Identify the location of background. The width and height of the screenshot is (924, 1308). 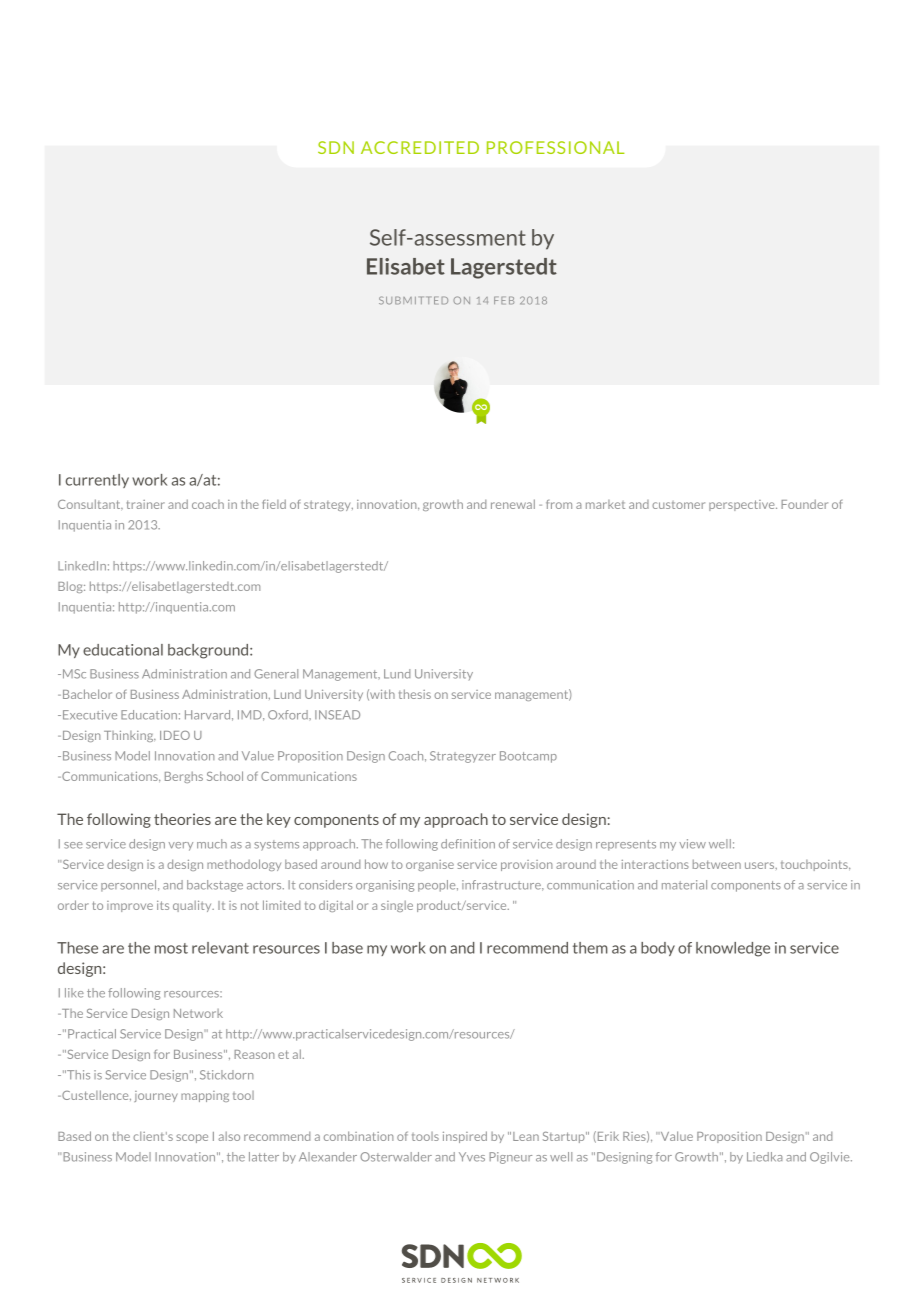
(209, 651).
